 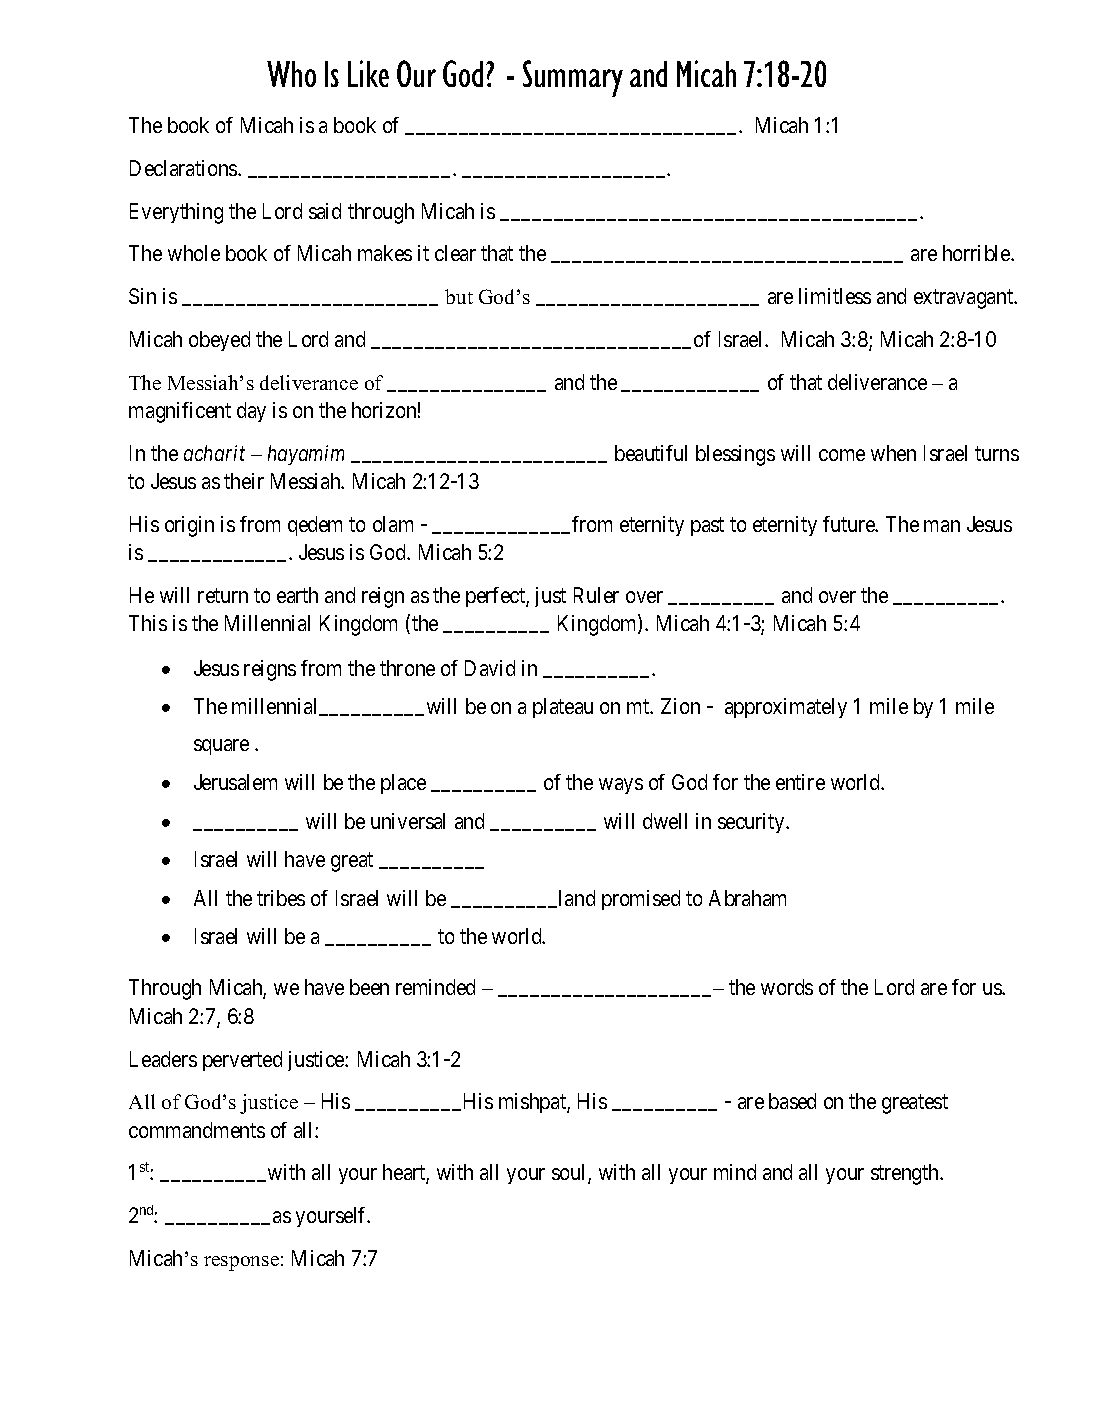 I want to click on Jerusalem, so click(x=235, y=782).
